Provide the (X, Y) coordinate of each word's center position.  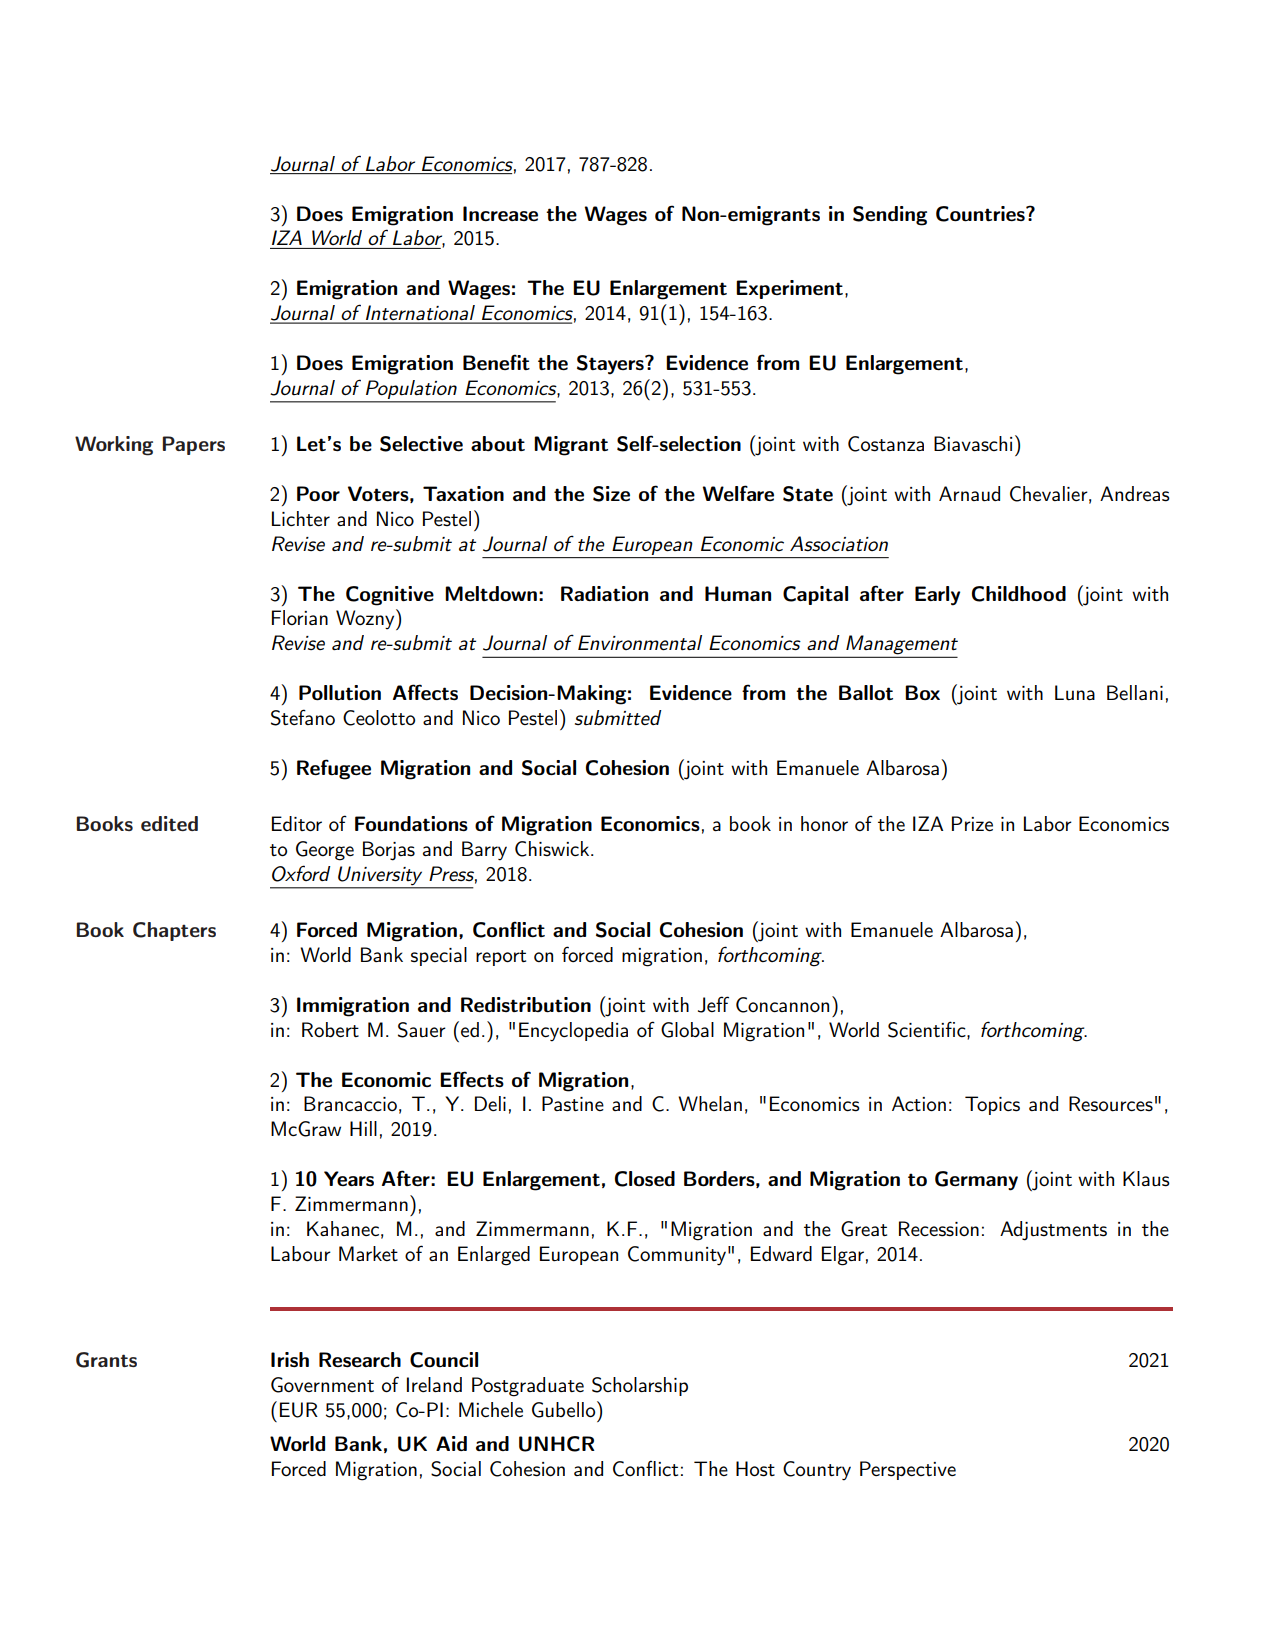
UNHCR (557, 1444)
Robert (330, 1029)
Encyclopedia (573, 1032)
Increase (500, 214)
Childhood (1019, 594)
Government (322, 1385)
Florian (300, 617)
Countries (981, 214)
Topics (992, 1105)
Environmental (640, 642)
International (420, 314)
